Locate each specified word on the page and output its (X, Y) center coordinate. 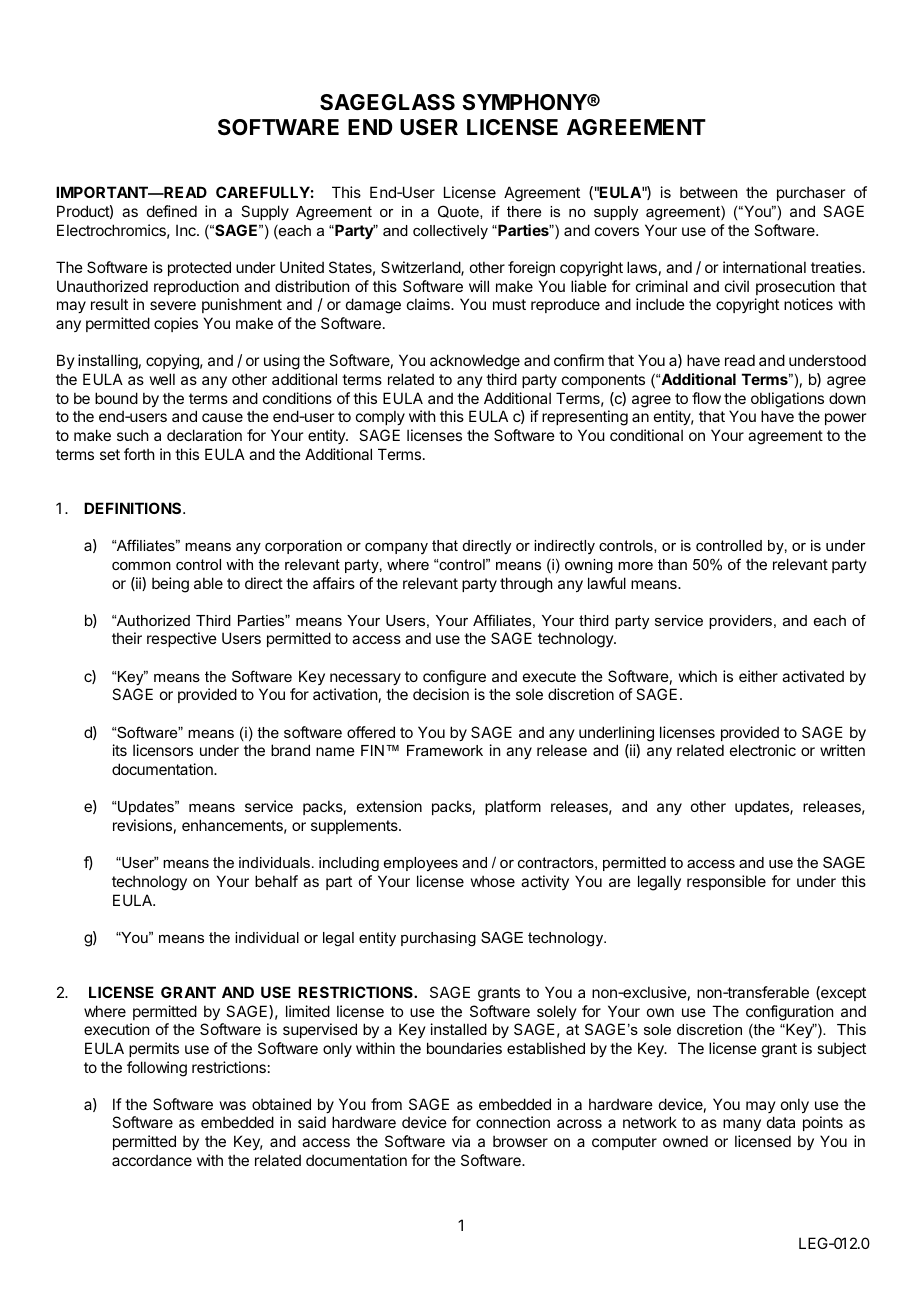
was (233, 1105)
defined (172, 211)
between (708, 192)
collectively (450, 232)
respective (182, 639)
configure (454, 678)
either (758, 676)
